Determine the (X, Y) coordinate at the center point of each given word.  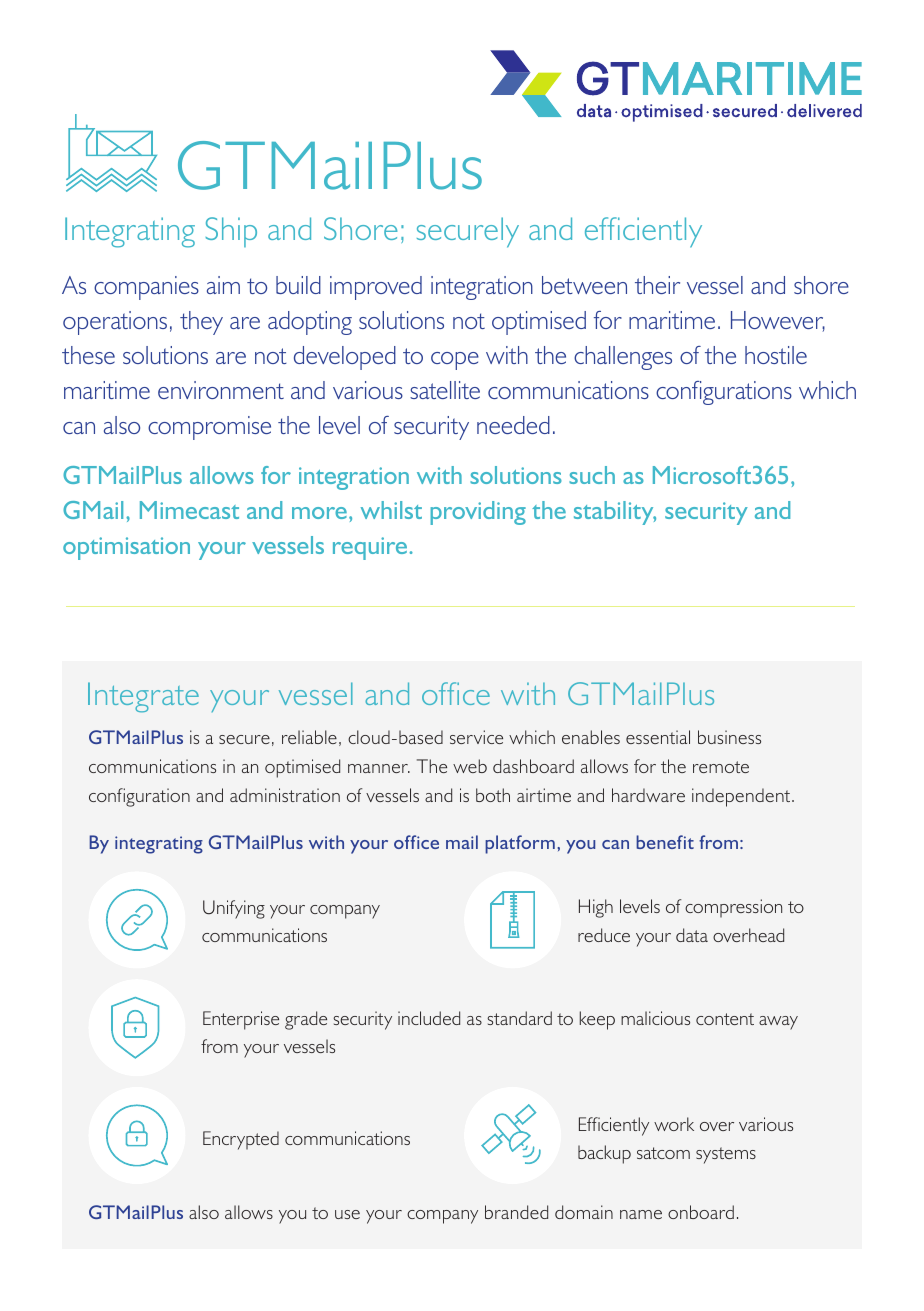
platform (520, 844)
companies (146, 288)
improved (376, 288)
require (371, 548)
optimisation (126, 548)
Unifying (234, 909)
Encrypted (241, 1140)
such (592, 475)
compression (733, 908)
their (657, 285)
